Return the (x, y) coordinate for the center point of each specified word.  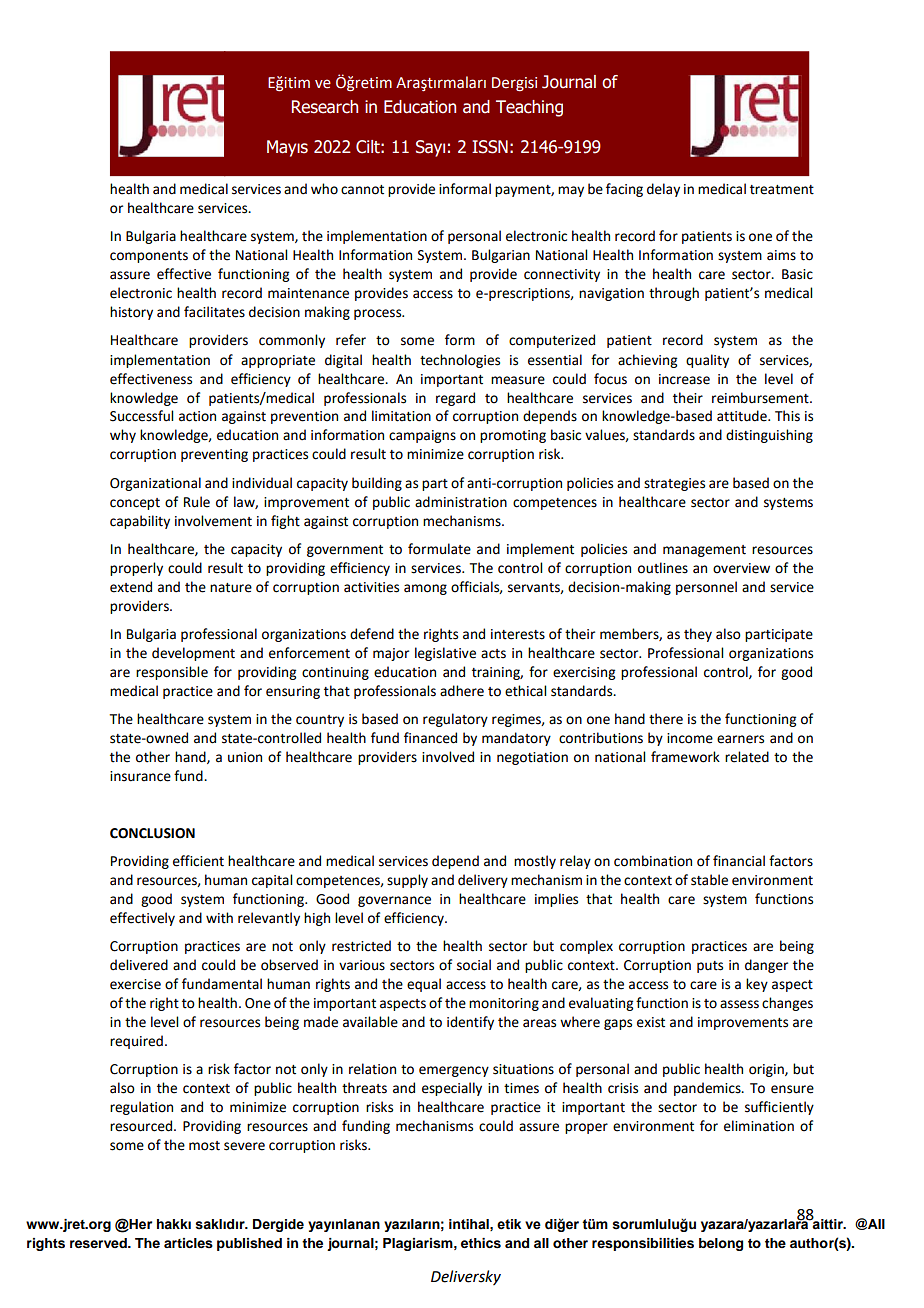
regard (455, 399)
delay (663, 190)
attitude (743, 416)
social (474, 965)
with (219, 918)
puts (710, 967)
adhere (462, 691)
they (698, 635)
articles (188, 1243)
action (197, 416)
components (149, 257)
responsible (172, 673)
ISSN (490, 147)
